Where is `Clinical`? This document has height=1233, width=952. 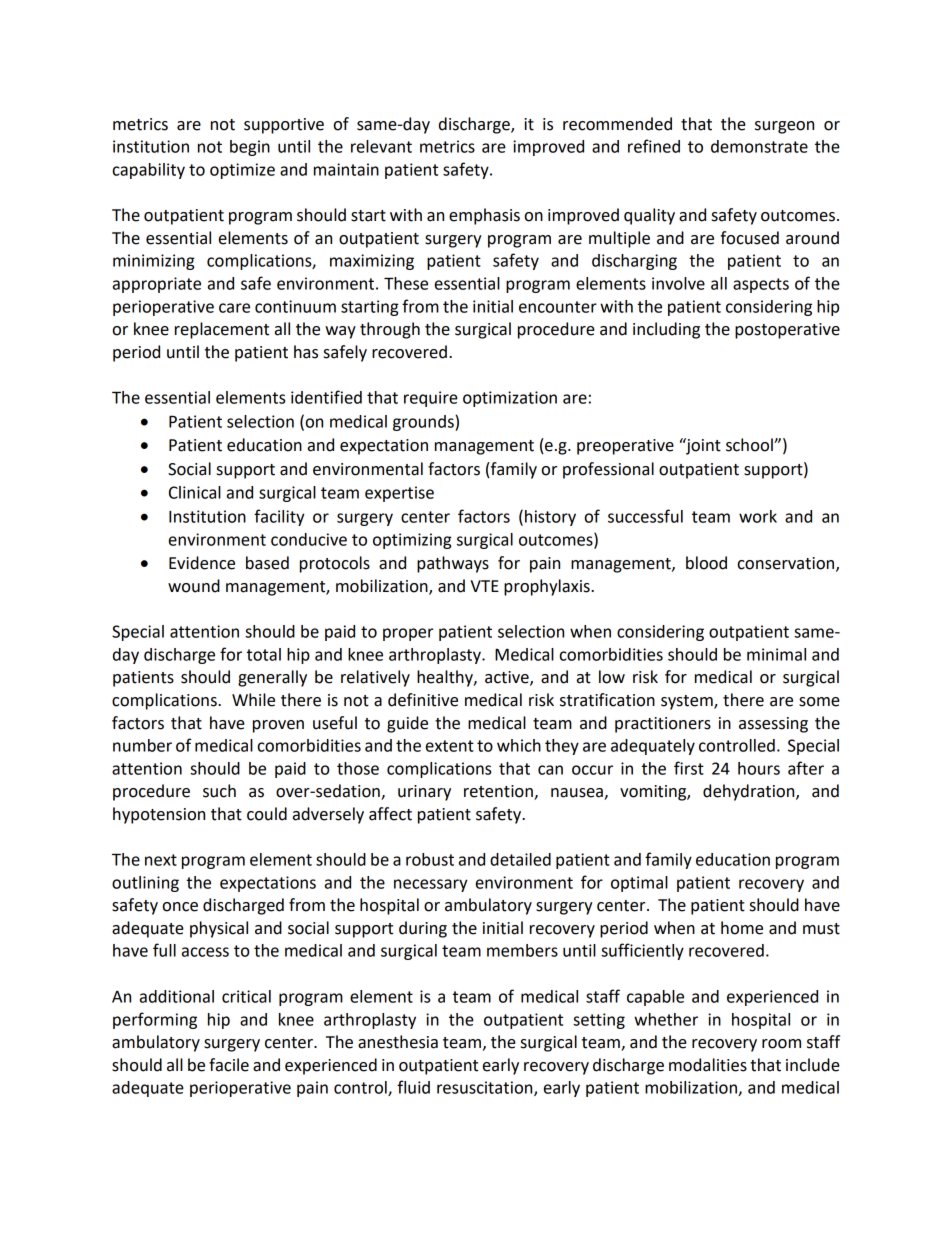 Clinical is located at coordinates (195, 492).
